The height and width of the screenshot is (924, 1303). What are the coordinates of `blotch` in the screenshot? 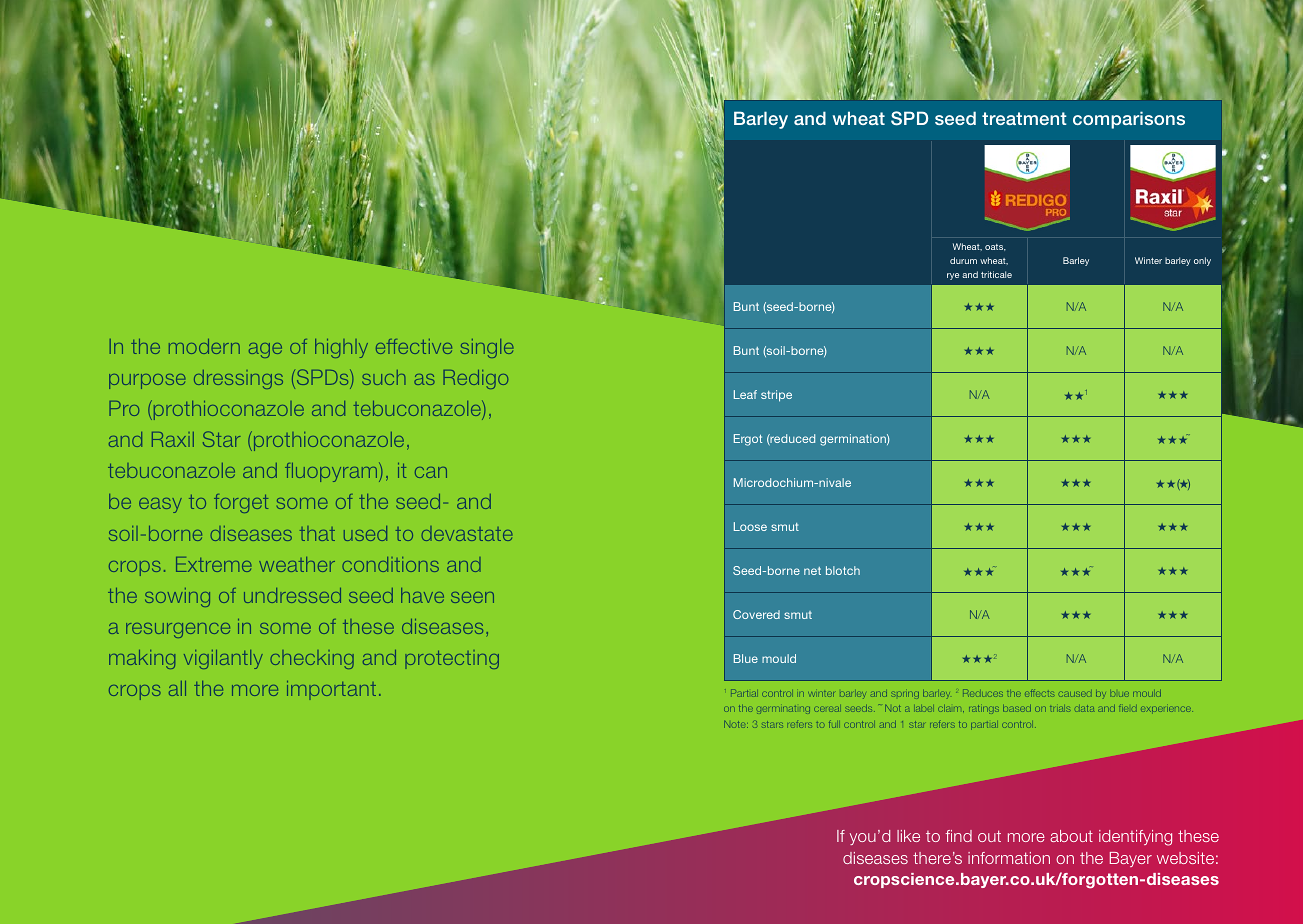 It's located at (843, 570).
